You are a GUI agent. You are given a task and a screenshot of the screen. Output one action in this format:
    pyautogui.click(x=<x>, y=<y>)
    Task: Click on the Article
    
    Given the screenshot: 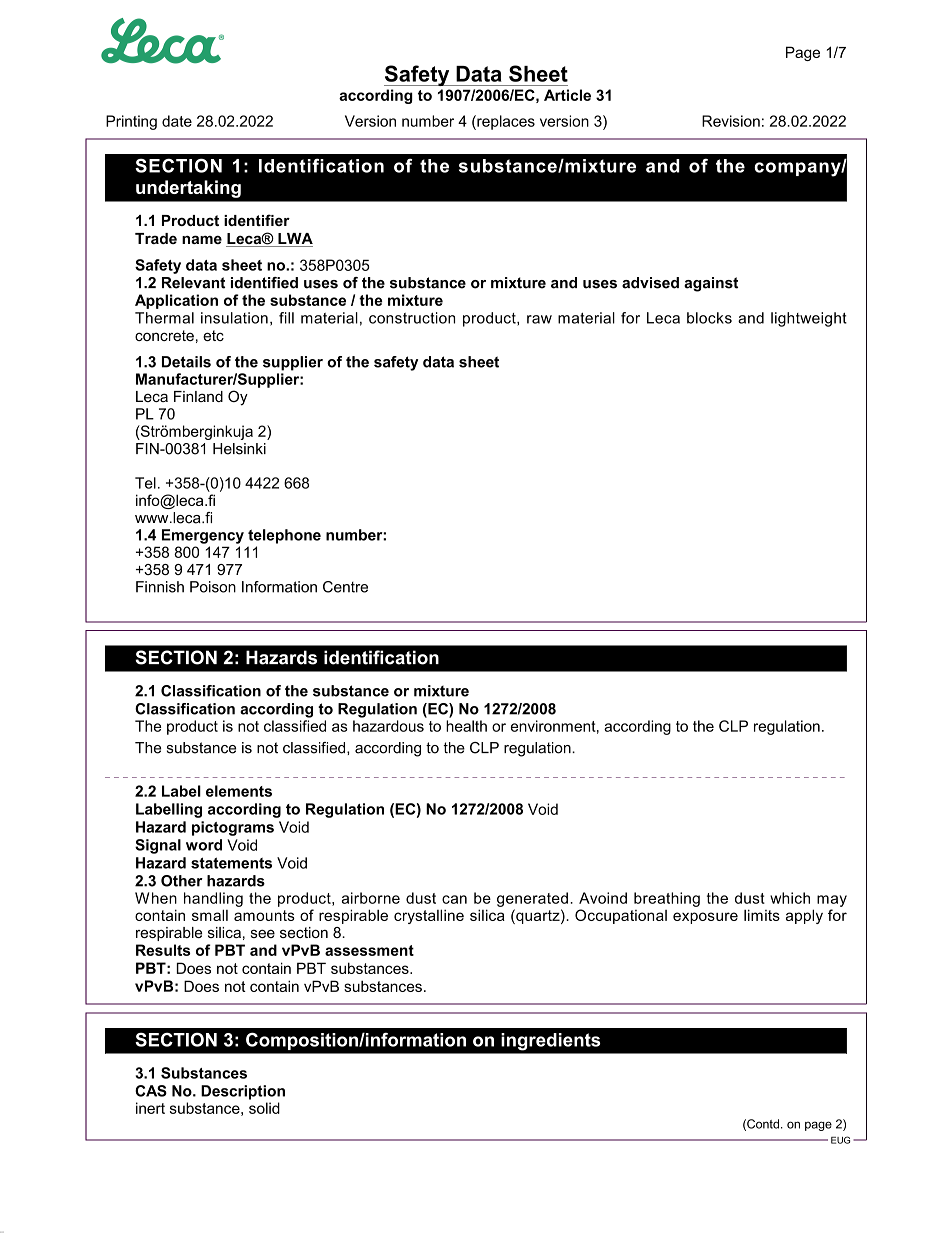 What is the action you would take?
    pyautogui.click(x=567, y=95)
